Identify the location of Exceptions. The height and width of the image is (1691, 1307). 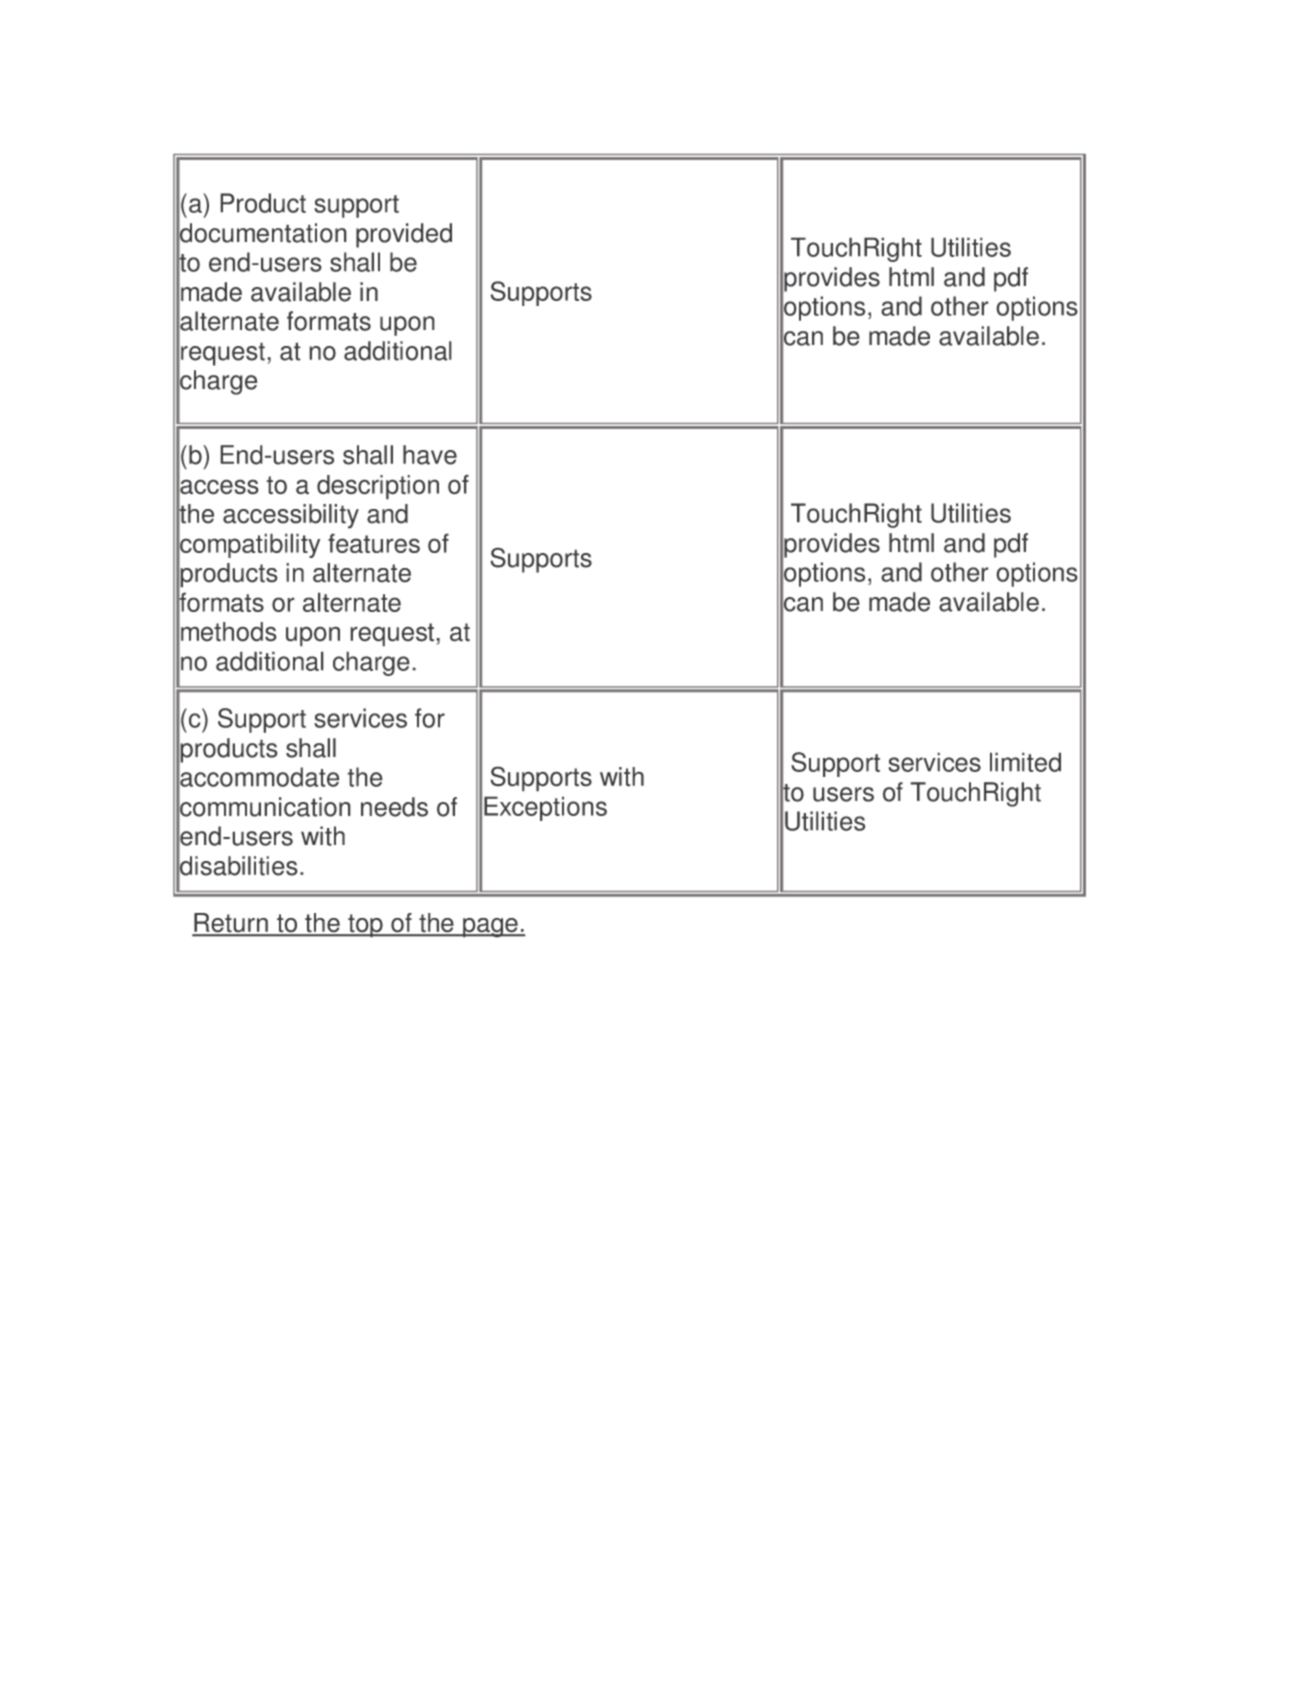
(545, 808).
